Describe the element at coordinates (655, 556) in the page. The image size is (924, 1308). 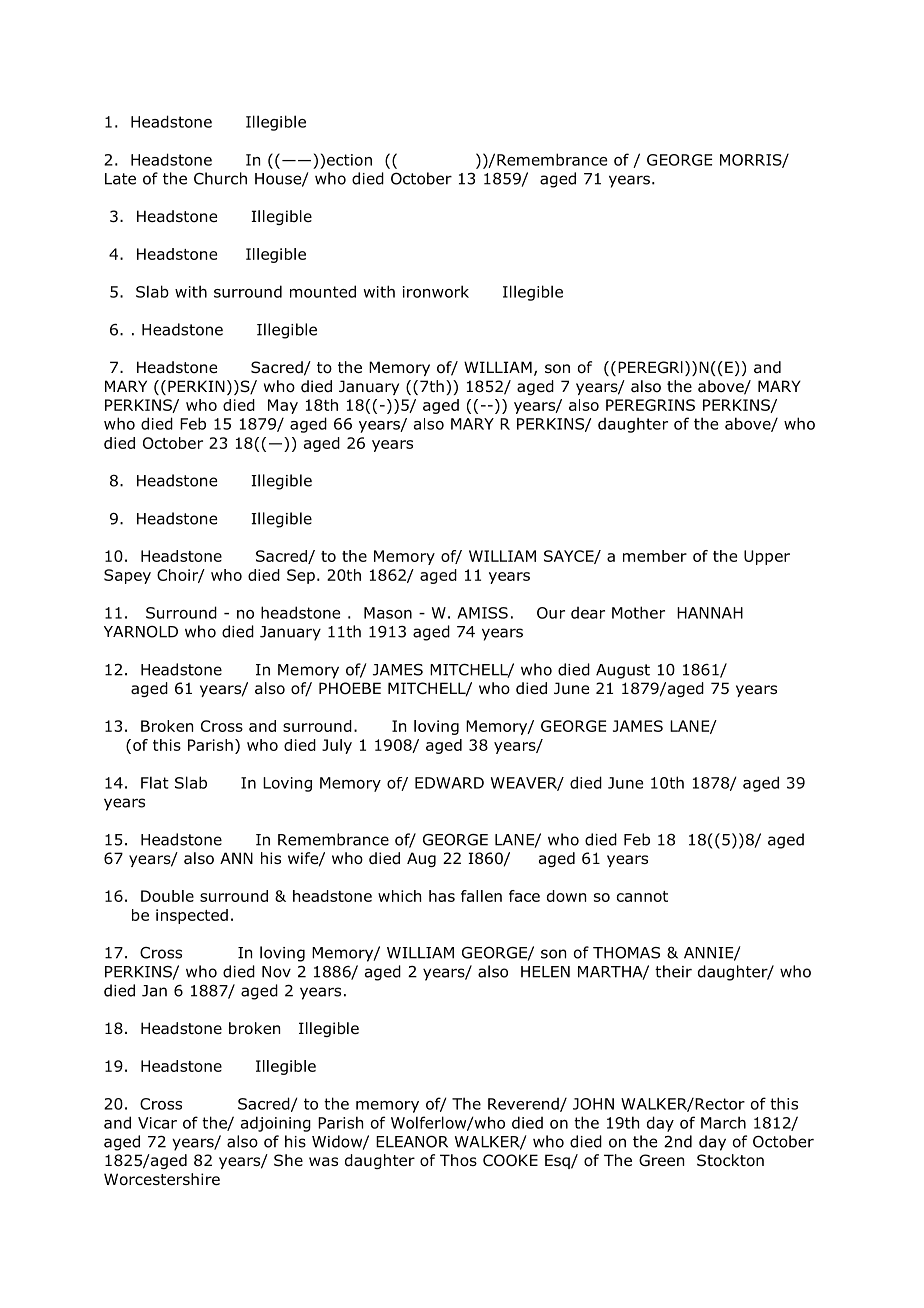
I see `member` at that location.
